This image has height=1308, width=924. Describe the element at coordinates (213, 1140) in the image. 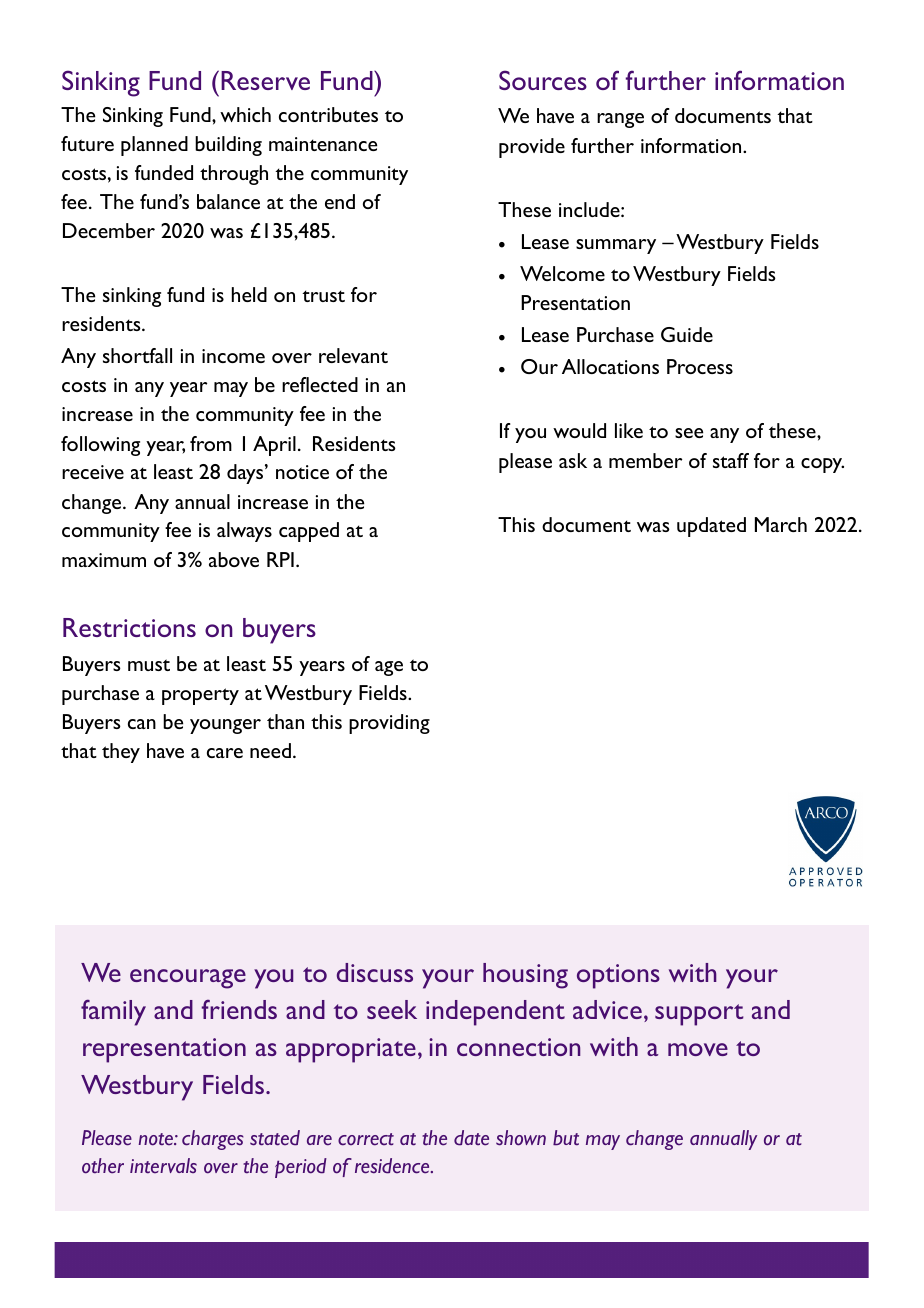

I see `charges` at that location.
